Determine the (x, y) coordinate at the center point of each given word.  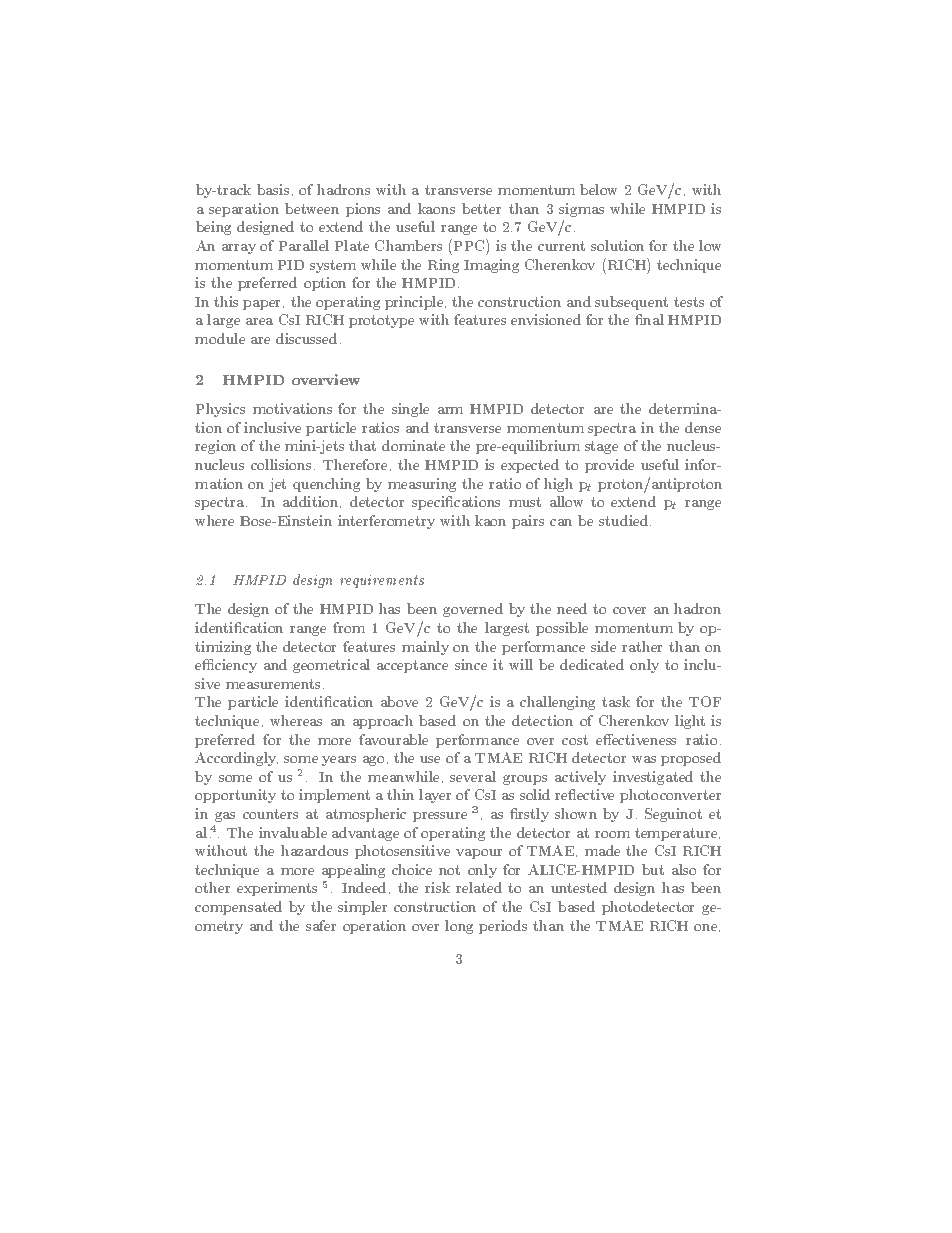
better (481, 208)
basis (273, 189)
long (459, 927)
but (653, 869)
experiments (277, 889)
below (598, 189)
